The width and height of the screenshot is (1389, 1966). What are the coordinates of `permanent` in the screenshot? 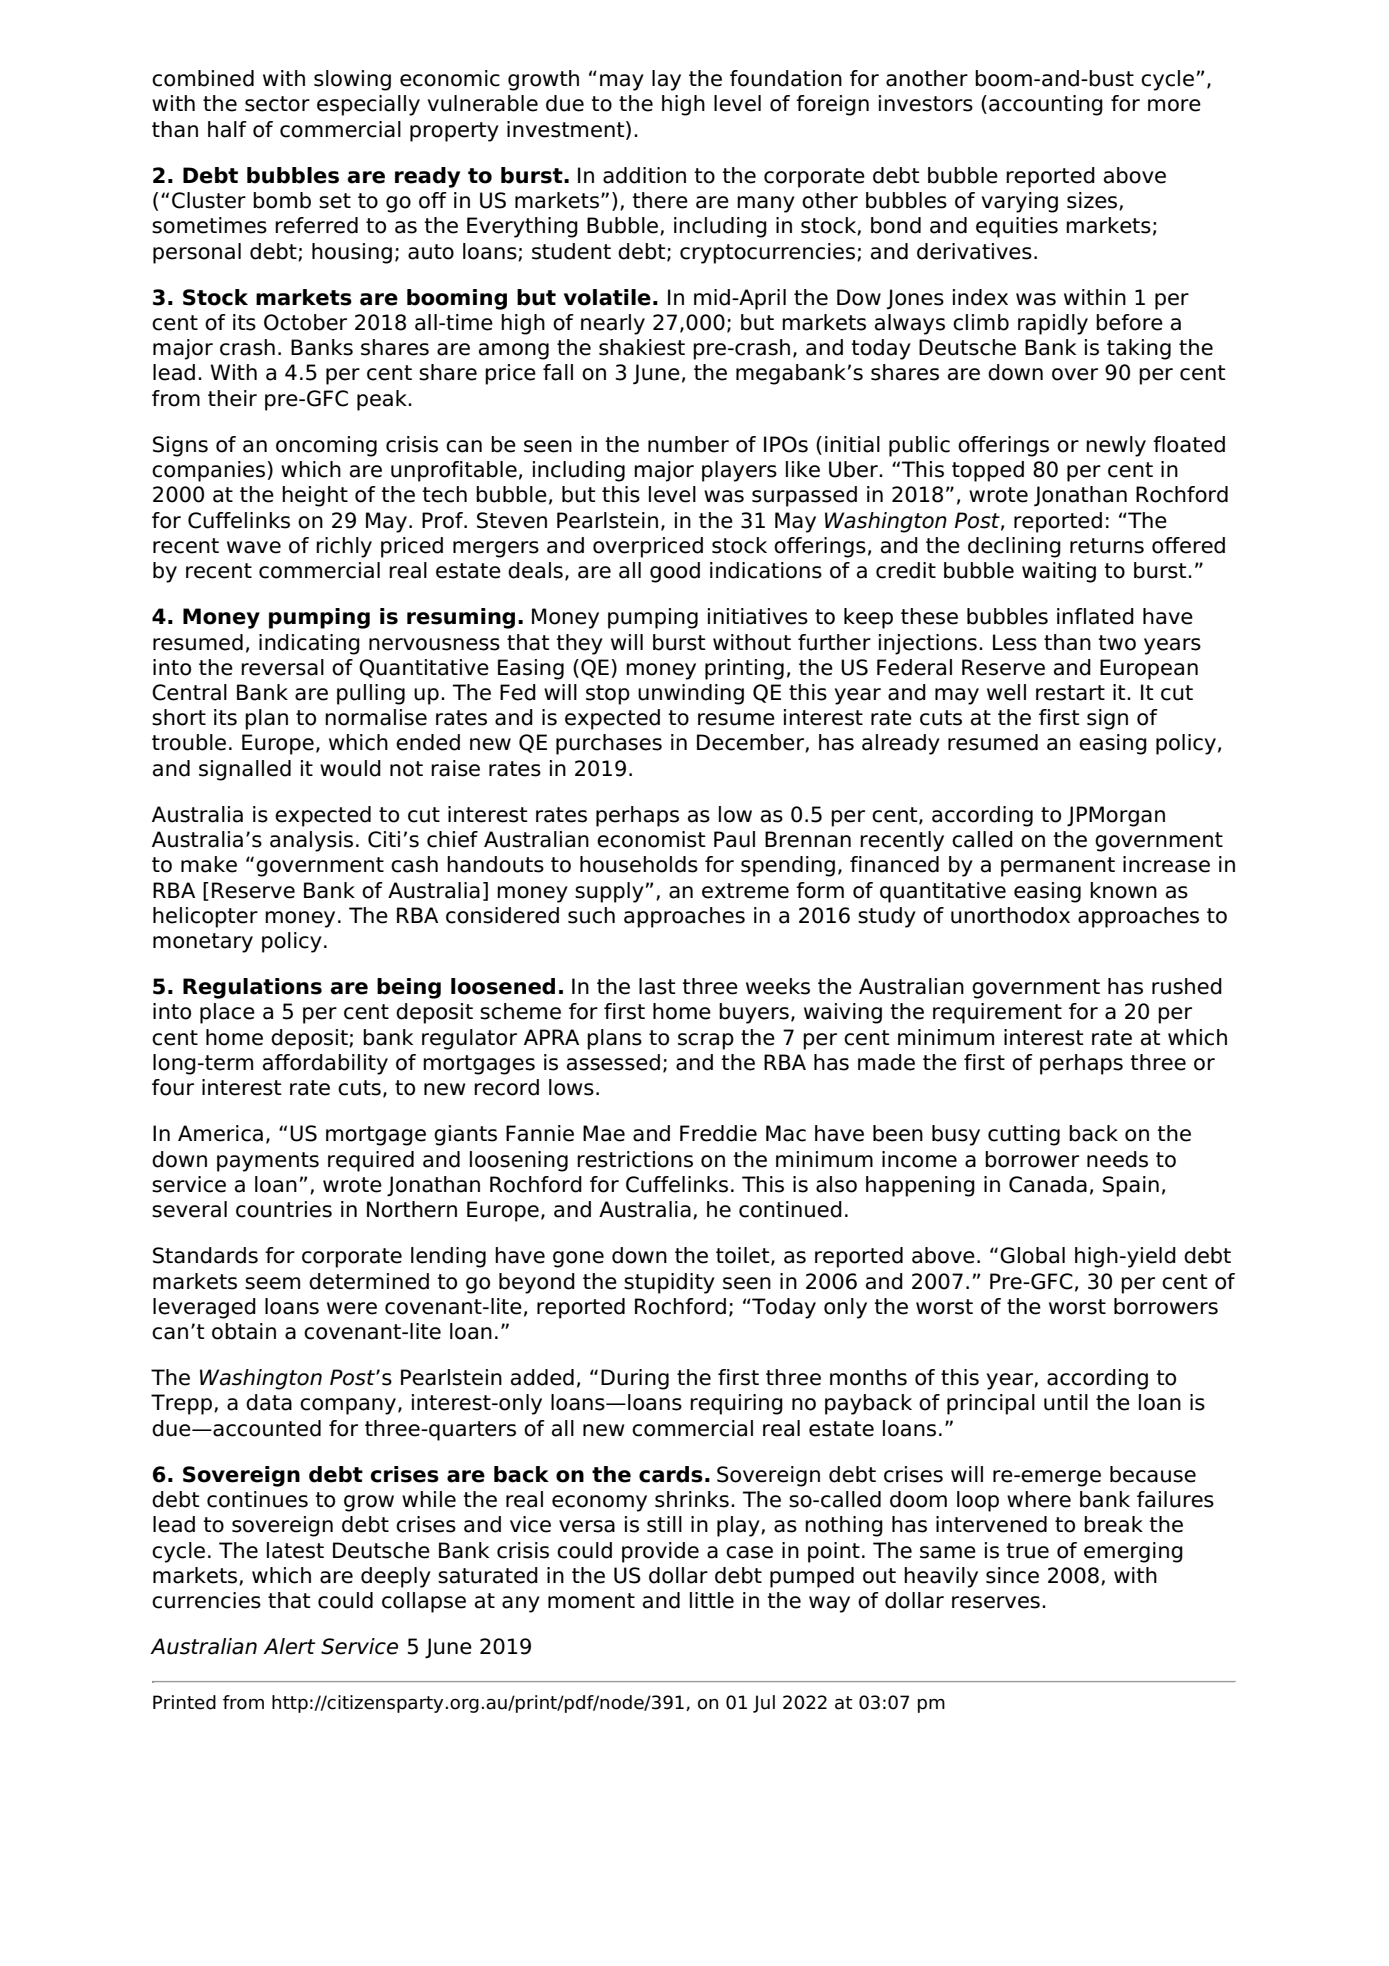 It's located at (1058, 867).
